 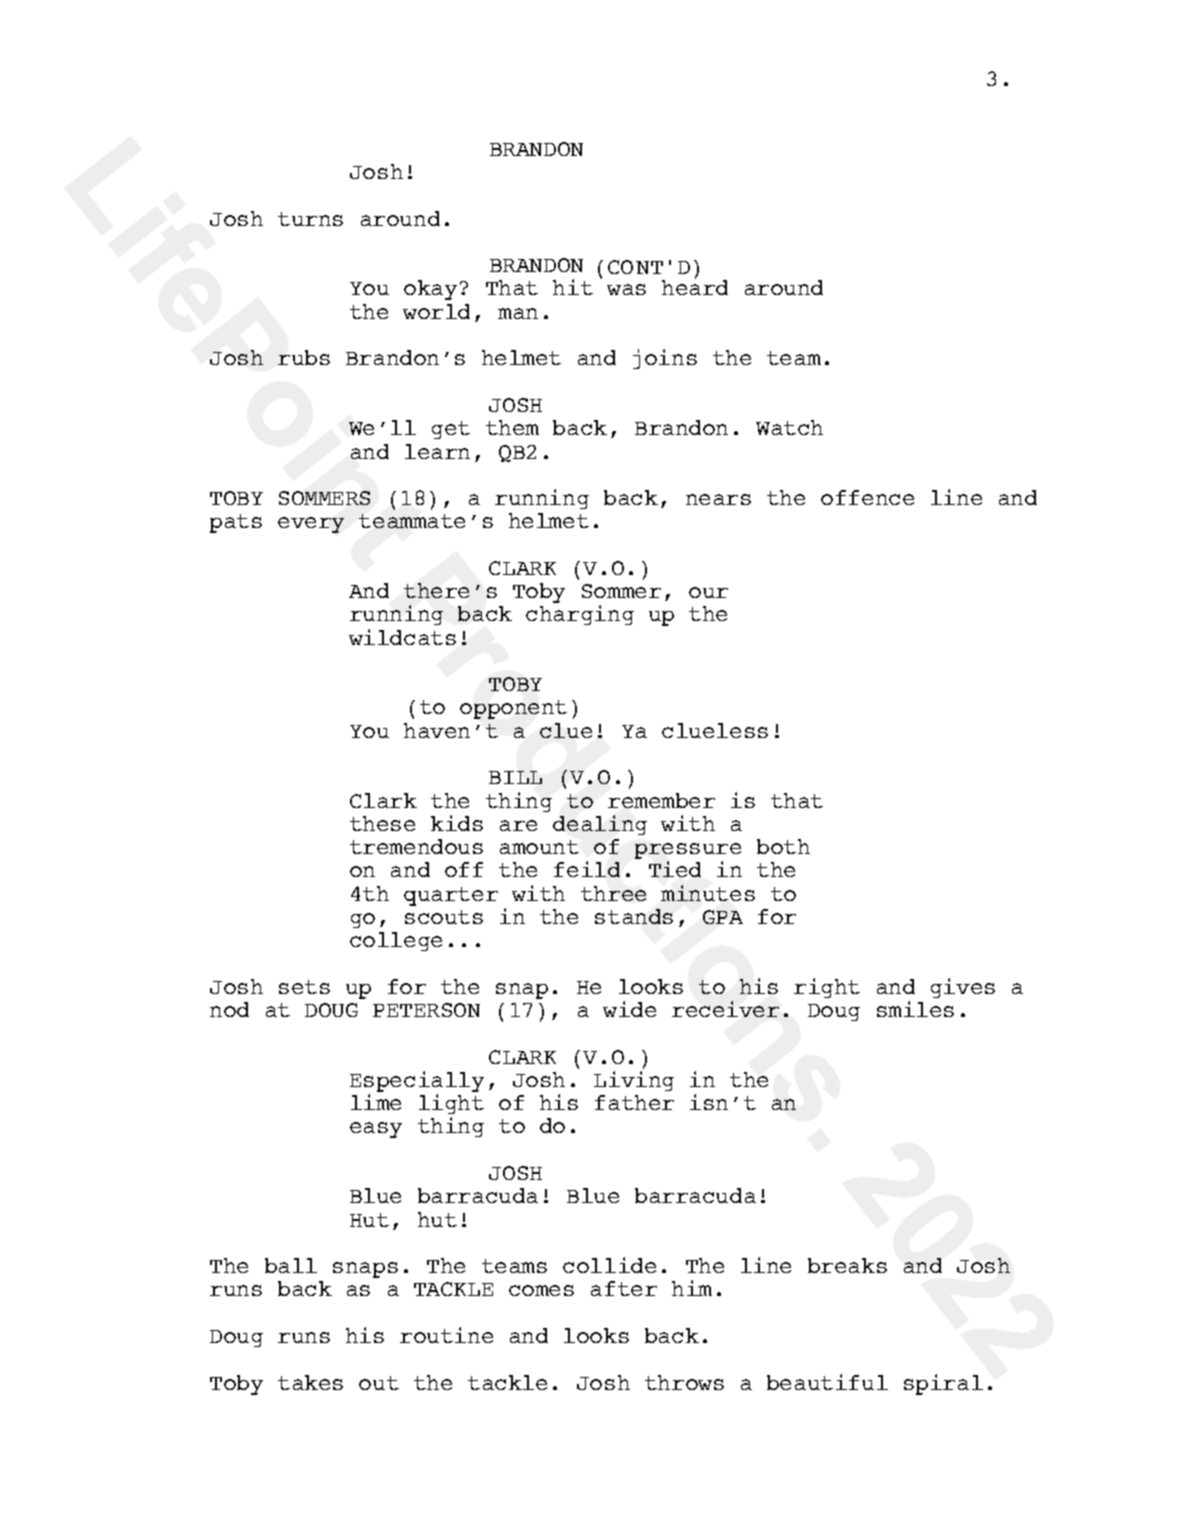 I want to click on turns, so click(x=310, y=219).
